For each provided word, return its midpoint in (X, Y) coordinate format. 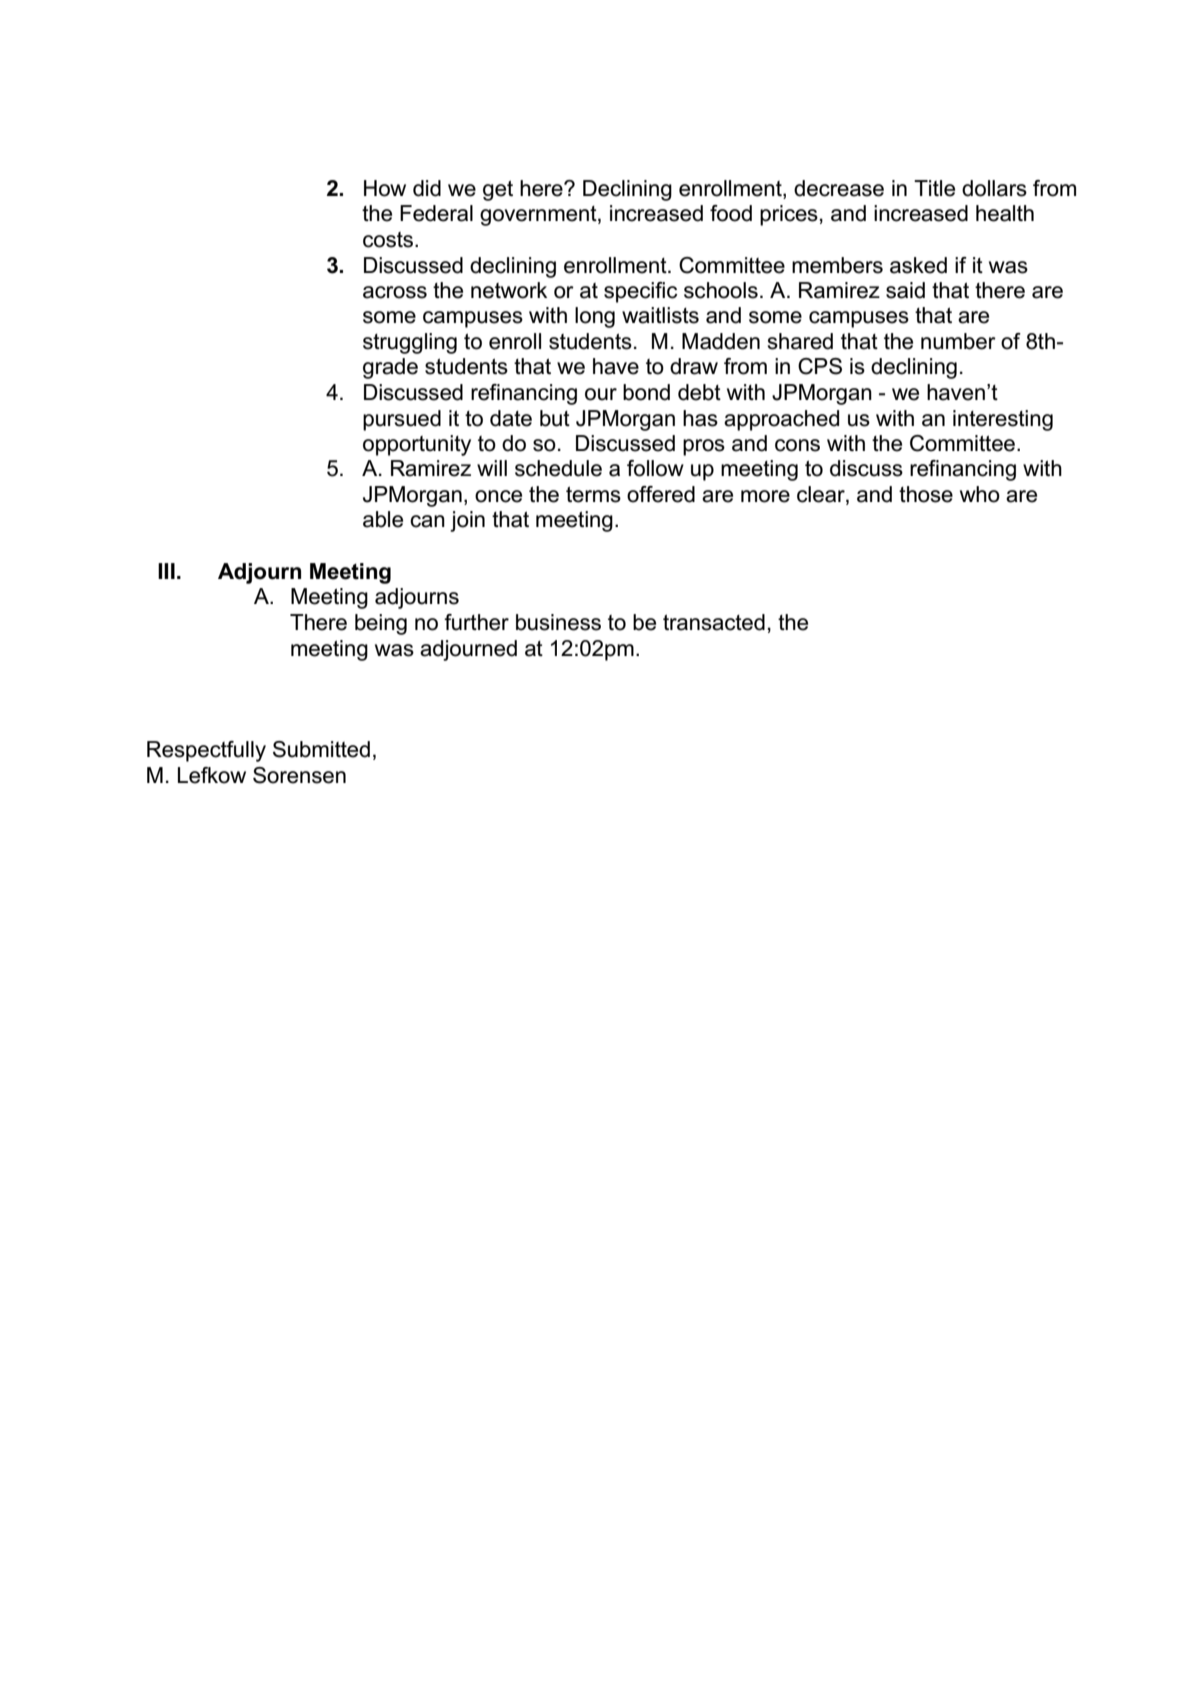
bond (646, 392)
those (926, 494)
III (166, 571)
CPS (820, 366)
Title (934, 188)
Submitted (321, 749)
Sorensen (299, 775)
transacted (714, 622)
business (558, 622)
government (539, 216)
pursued (402, 420)
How (385, 188)
